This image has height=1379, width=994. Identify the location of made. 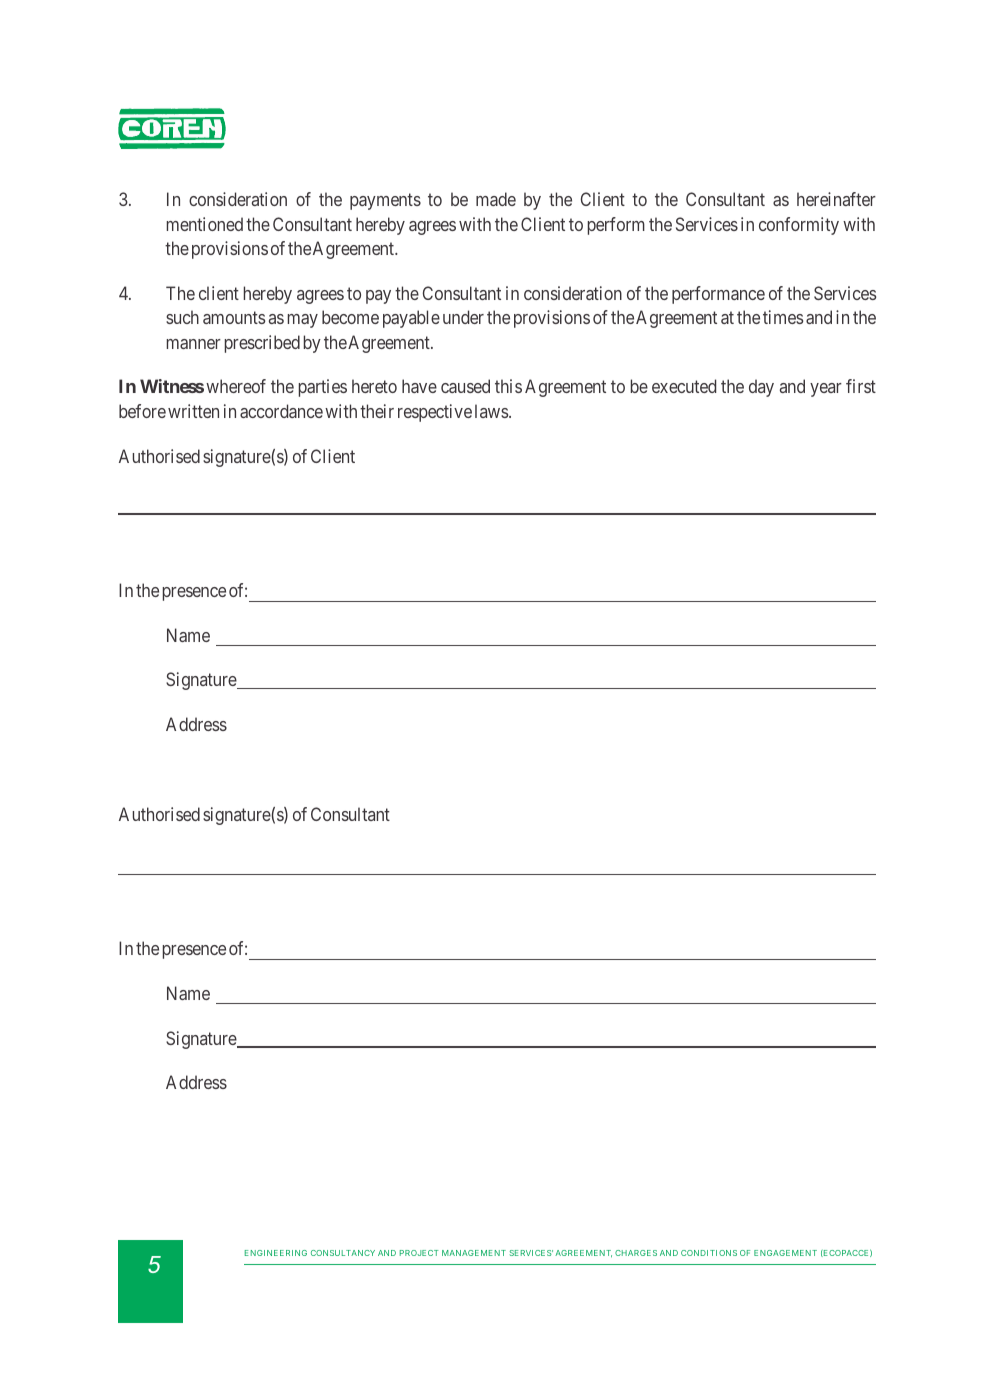
(496, 199).
